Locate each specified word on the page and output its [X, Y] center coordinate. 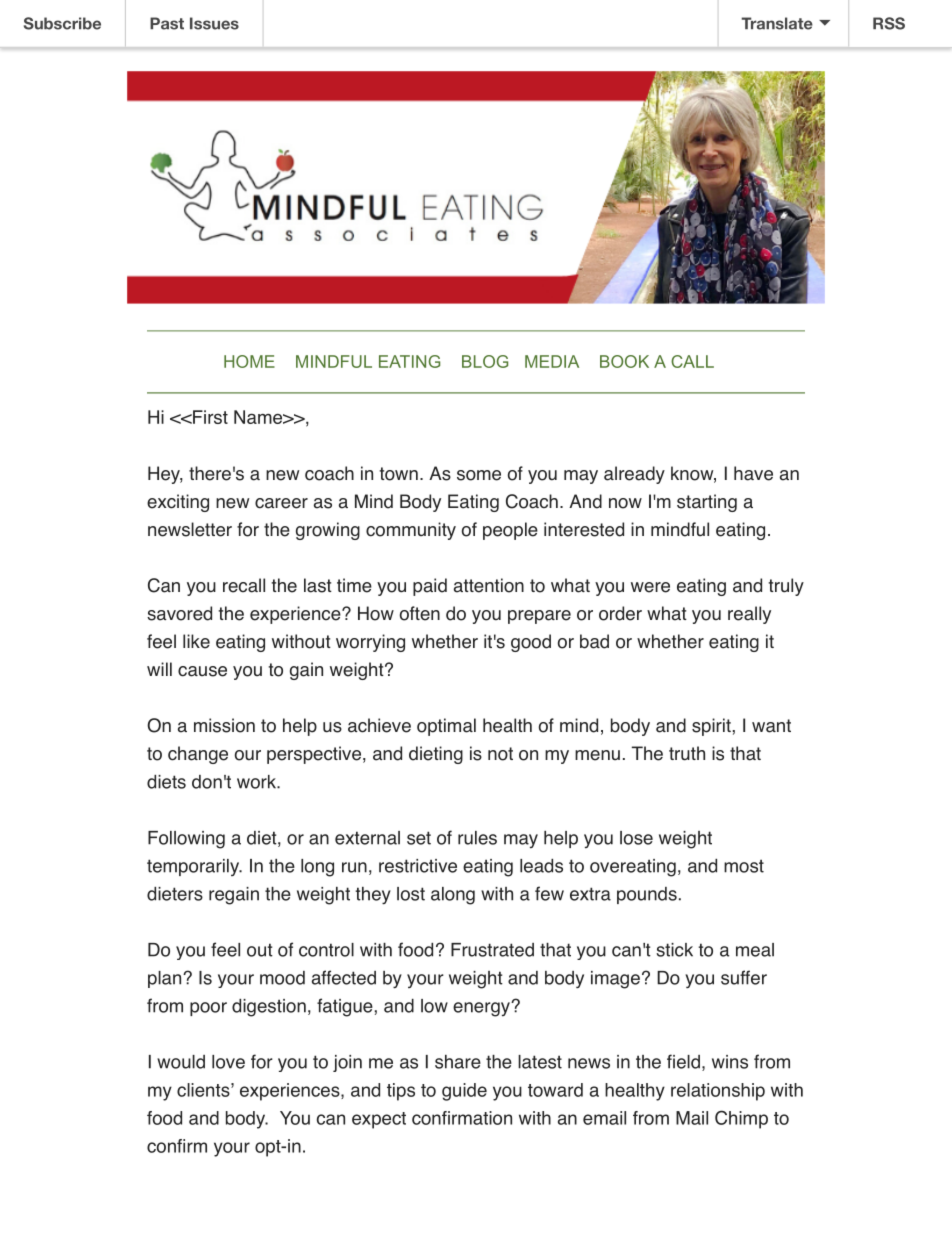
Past [167, 23]
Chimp [741, 1119]
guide [464, 1092]
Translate [777, 23]
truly [786, 587]
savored [179, 613]
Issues [214, 23]
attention [489, 585]
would [181, 1062]
